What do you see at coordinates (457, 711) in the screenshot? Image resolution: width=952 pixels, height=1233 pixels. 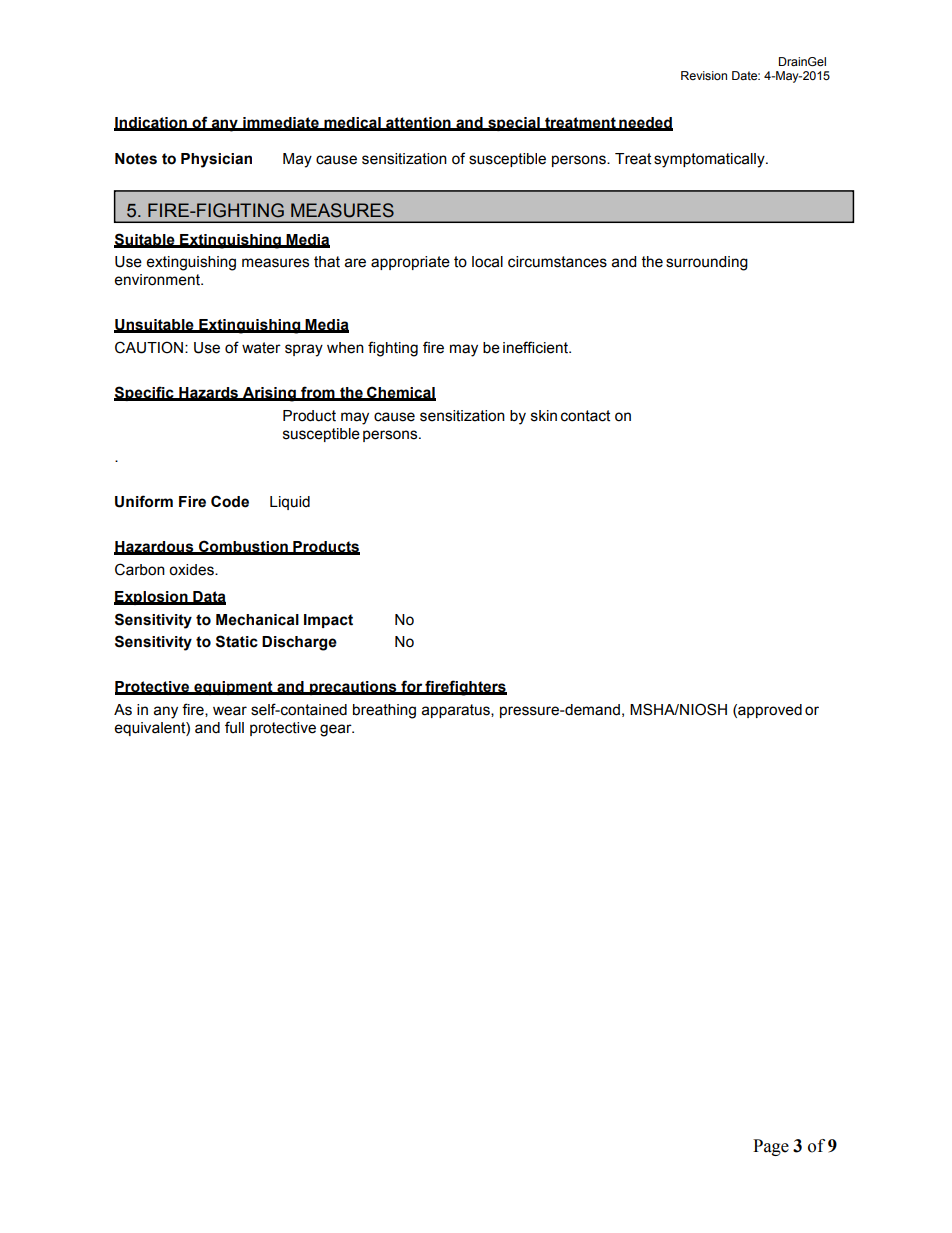 I see `apparatus` at bounding box center [457, 711].
